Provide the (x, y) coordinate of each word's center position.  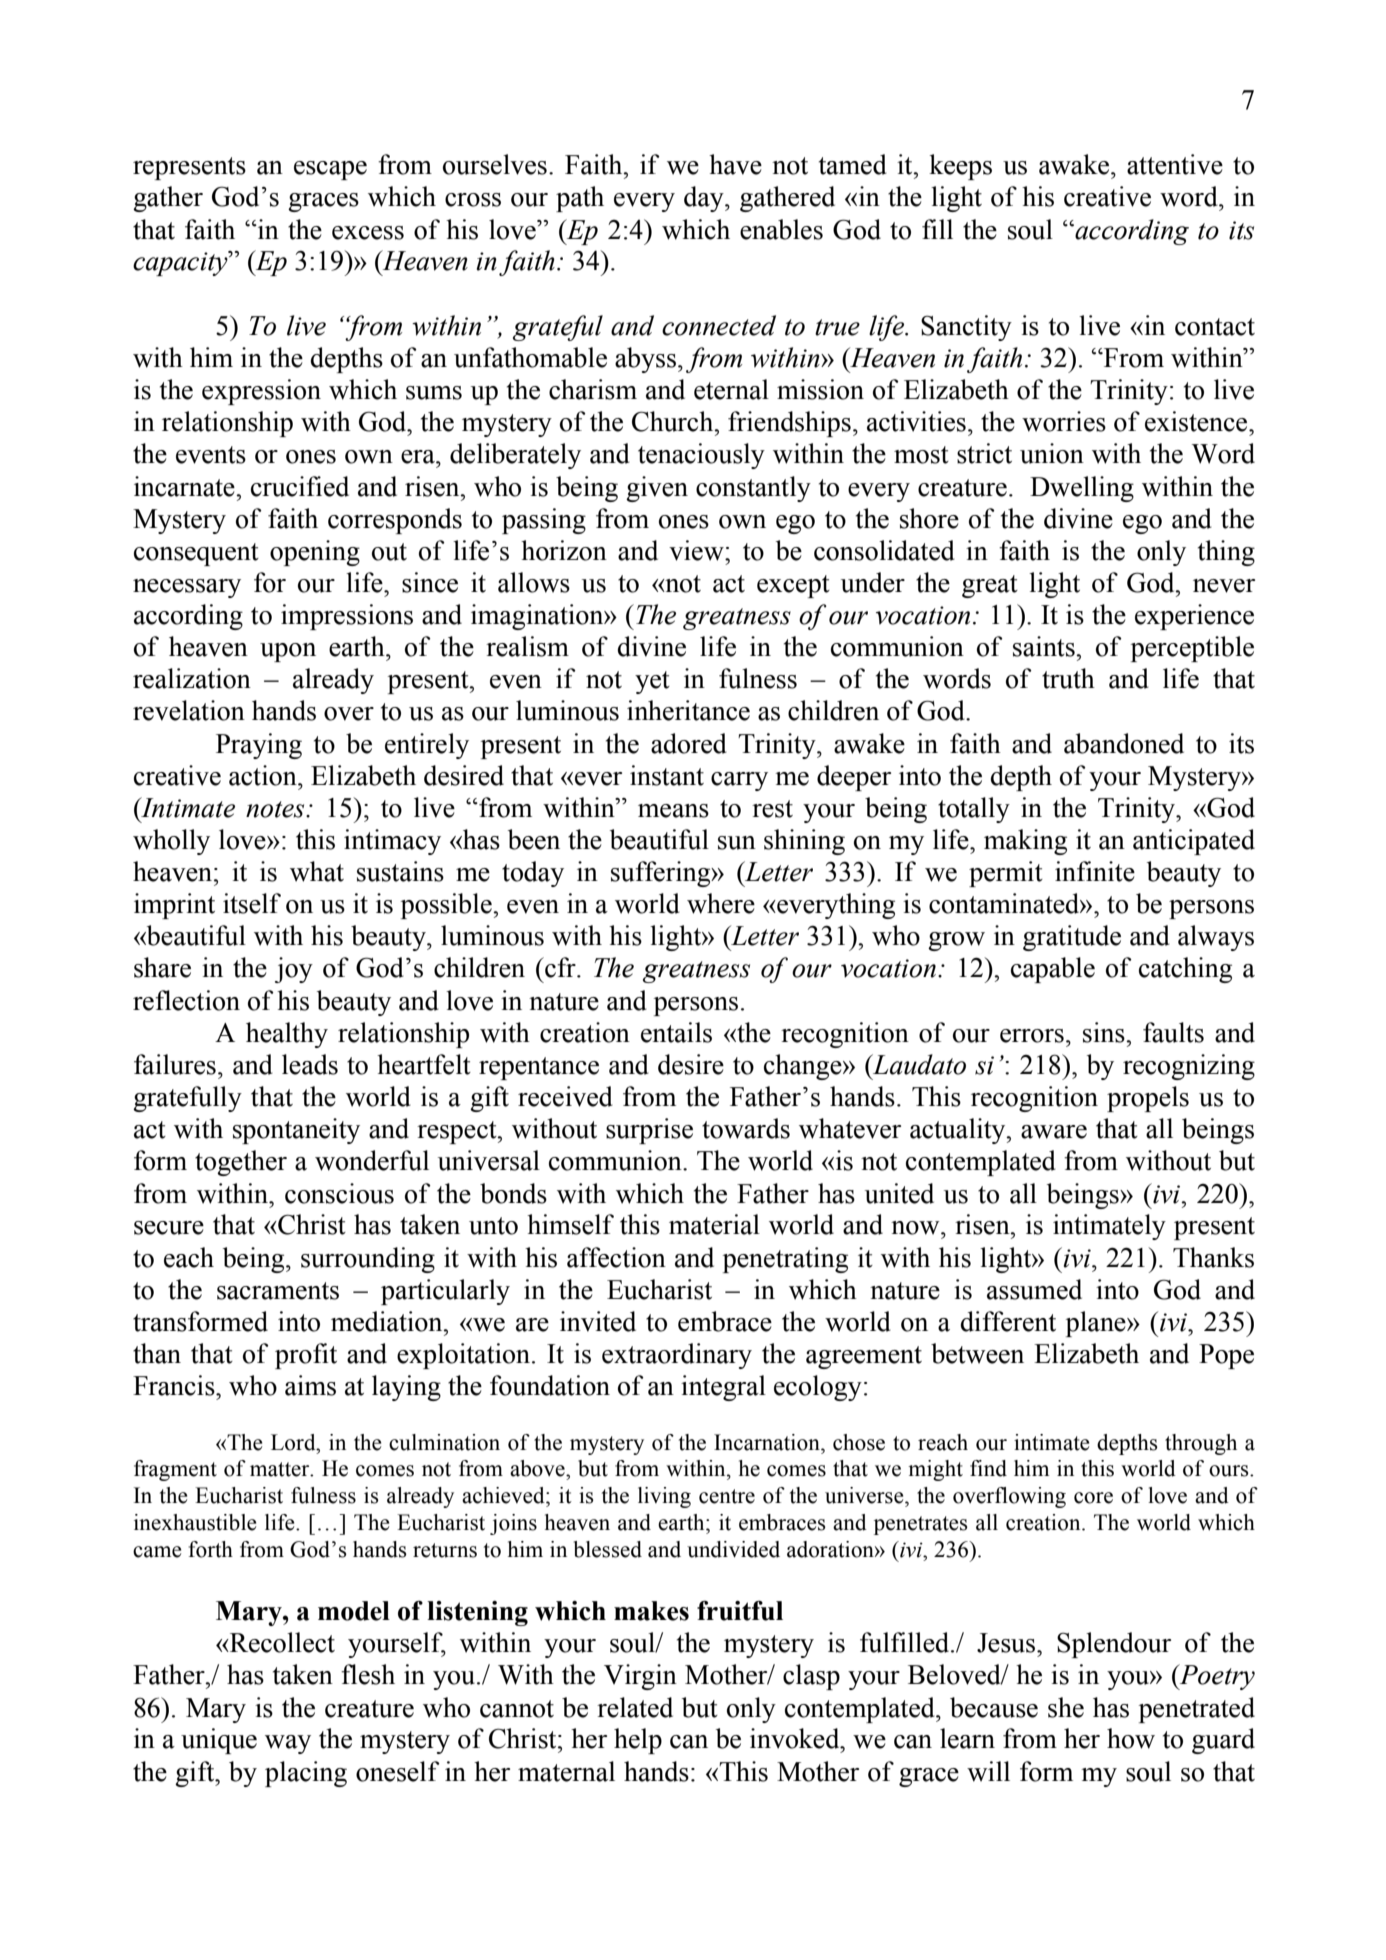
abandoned (1124, 743)
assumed (1034, 1289)
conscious (339, 1193)
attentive (1175, 164)
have (735, 164)
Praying (259, 746)
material (714, 1224)
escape (330, 170)
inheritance (688, 710)
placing (306, 1774)
